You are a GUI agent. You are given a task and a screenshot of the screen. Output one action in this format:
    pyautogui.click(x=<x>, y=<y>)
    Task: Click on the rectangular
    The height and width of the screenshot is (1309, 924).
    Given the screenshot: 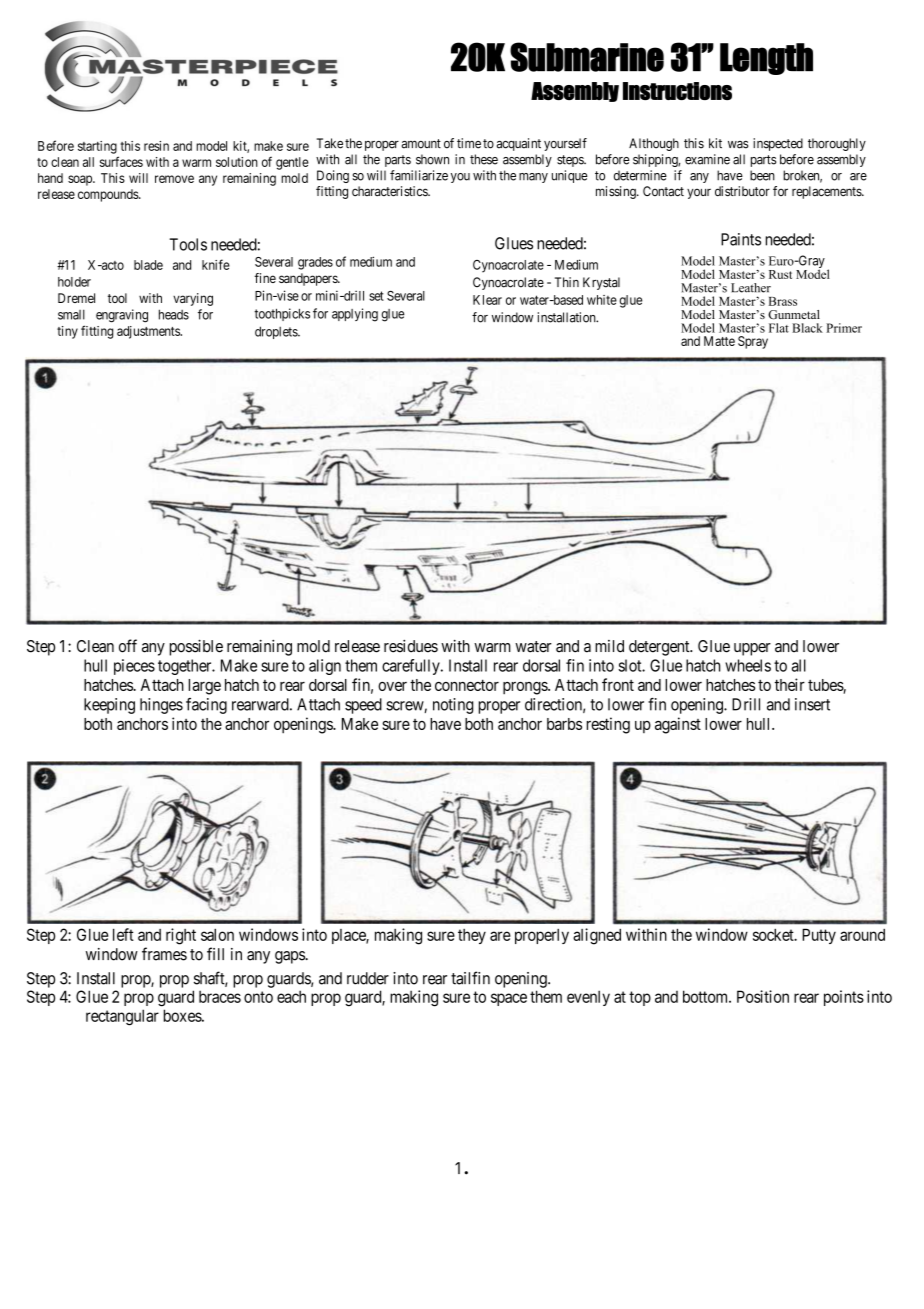 What is the action you would take?
    pyautogui.click(x=122, y=1017)
